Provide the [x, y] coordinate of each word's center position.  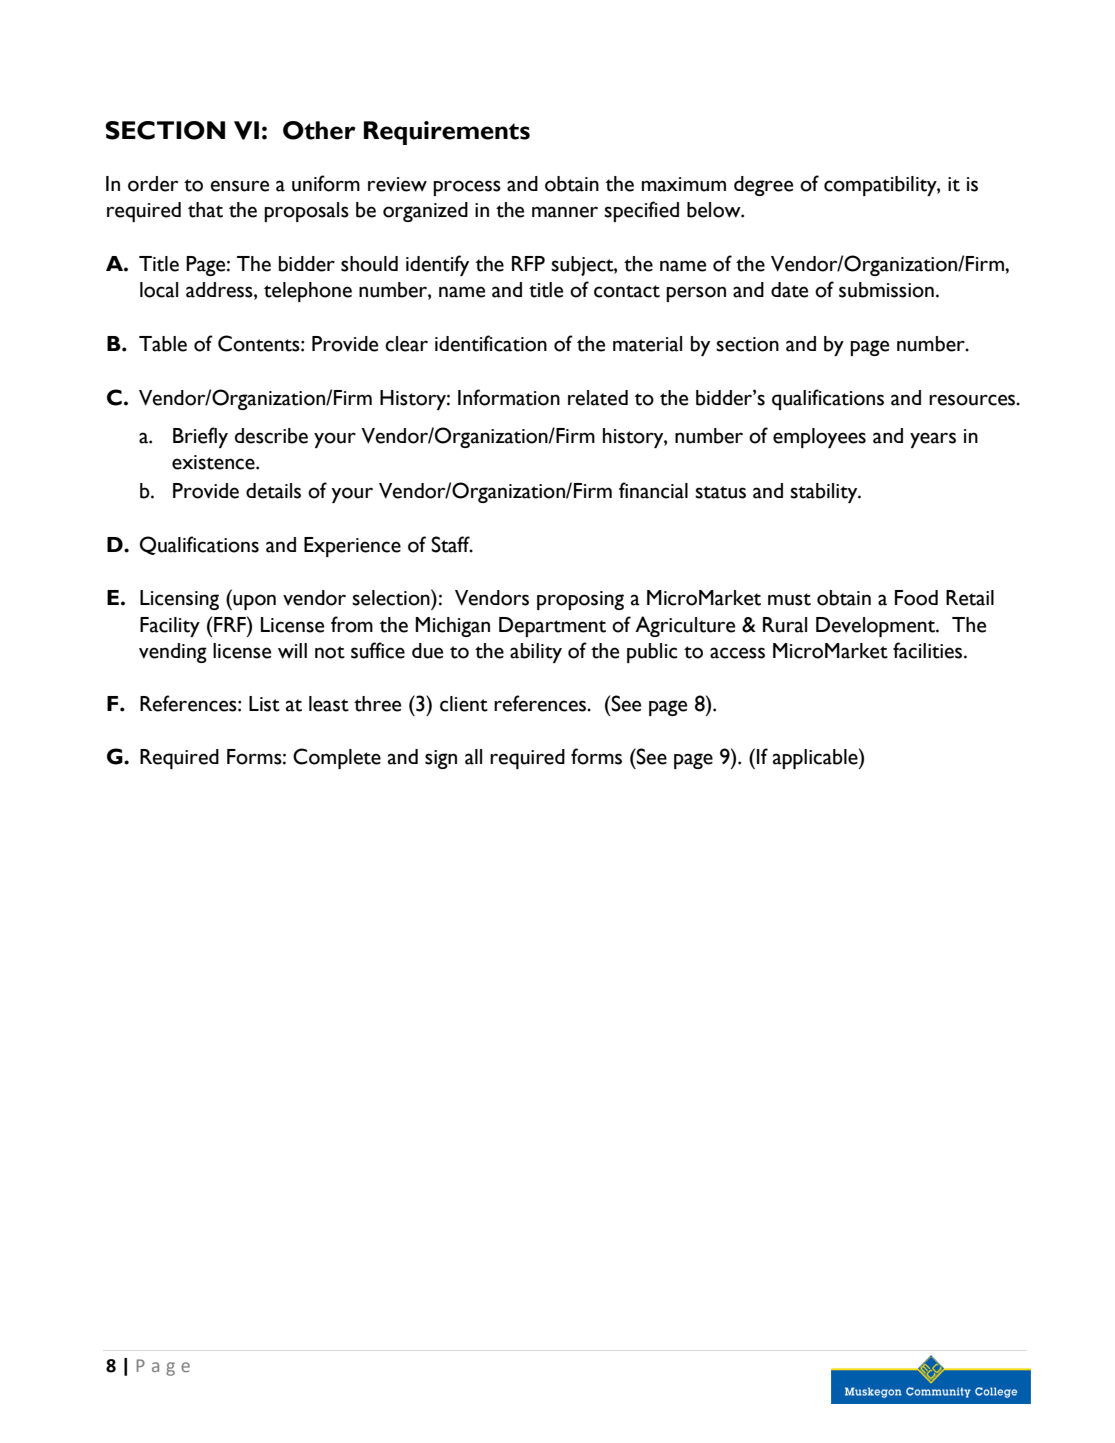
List [264, 704]
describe [271, 436]
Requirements [447, 133]
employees [819, 438]
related [598, 398]
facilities [929, 650]
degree [763, 186]
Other [319, 130]
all [473, 757]
